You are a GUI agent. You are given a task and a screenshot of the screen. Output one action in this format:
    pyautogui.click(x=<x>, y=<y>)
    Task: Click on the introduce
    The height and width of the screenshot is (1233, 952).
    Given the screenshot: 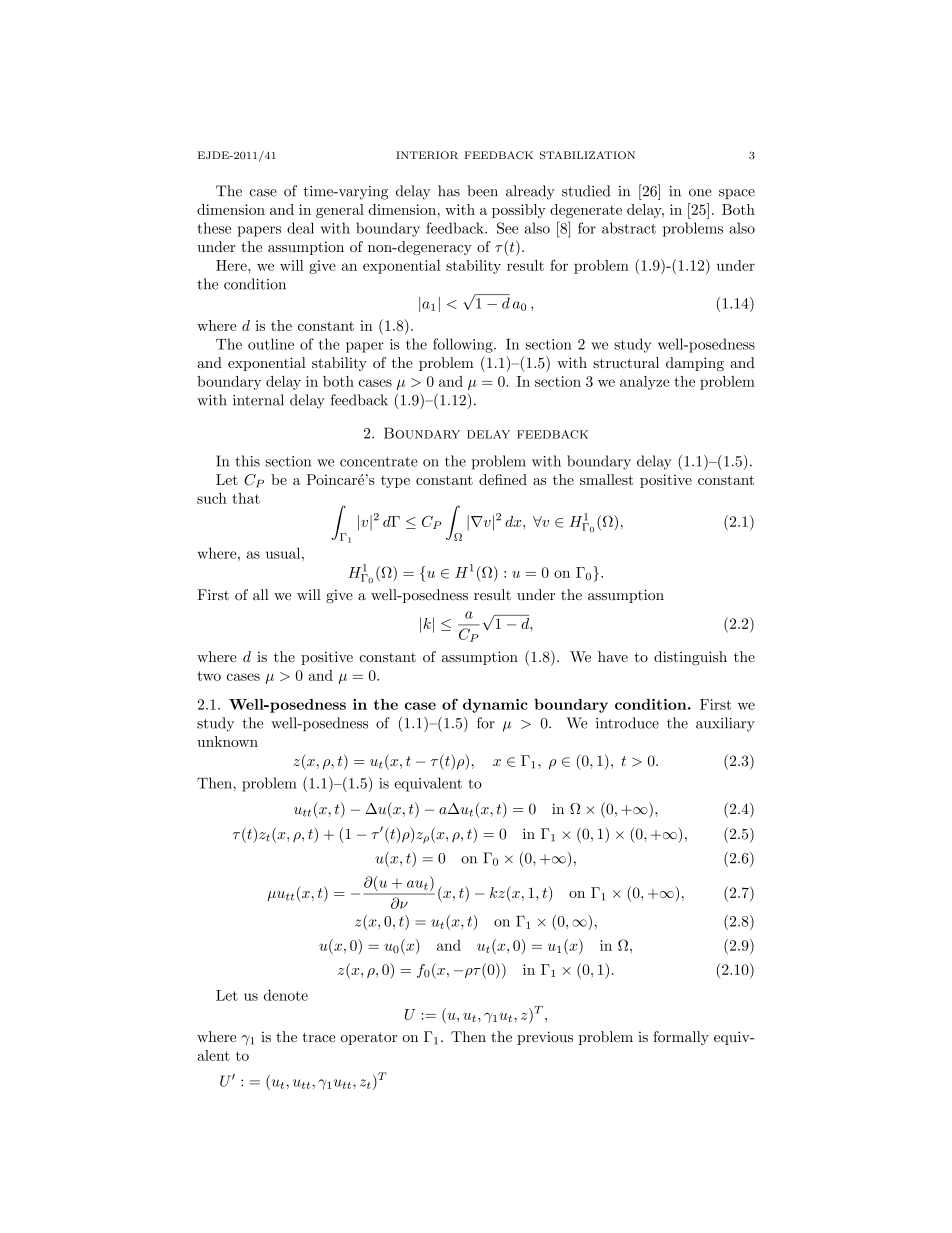 What is the action you would take?
    pyautogui.click(x=627, y=723)
